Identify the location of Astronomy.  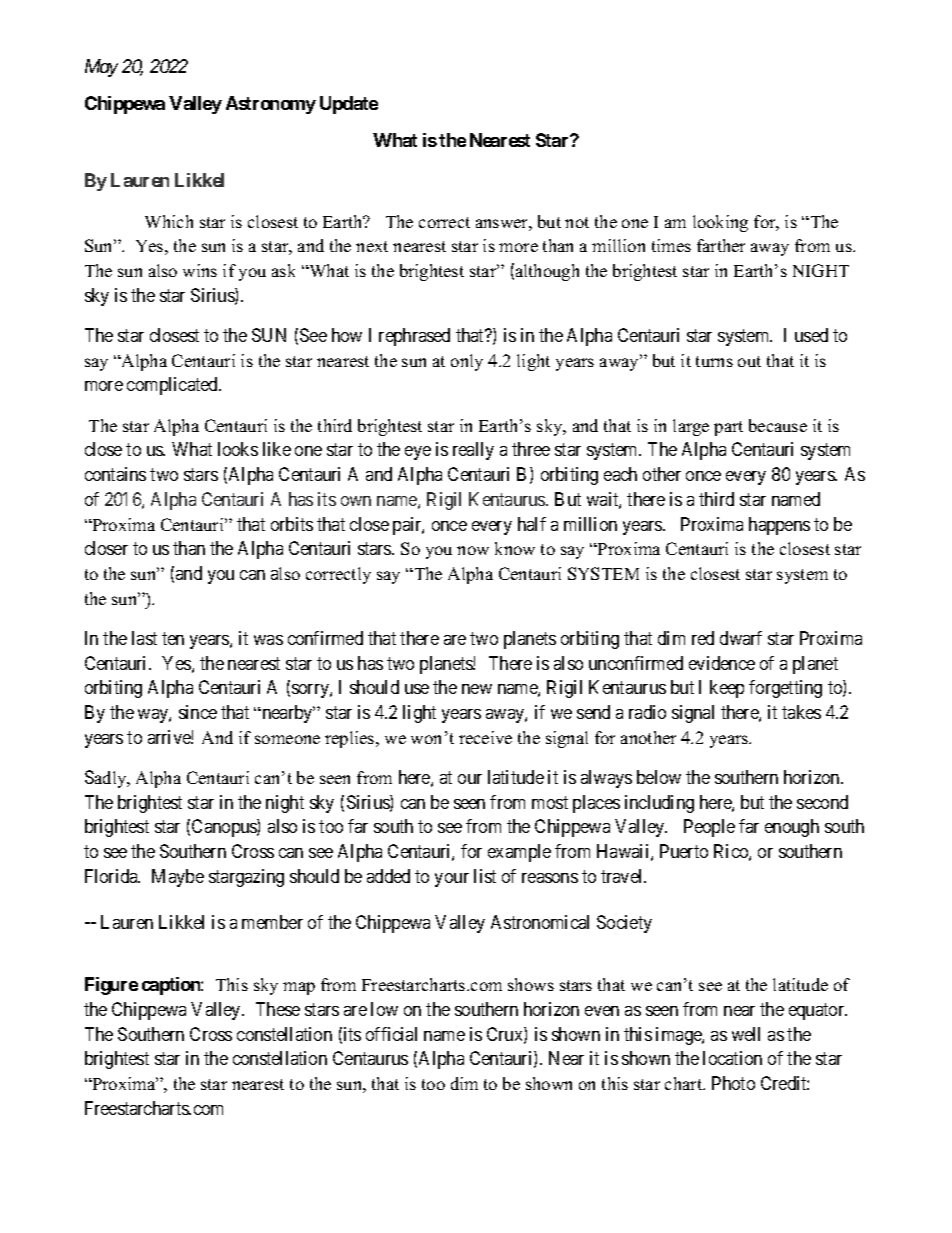
(271, 105).
